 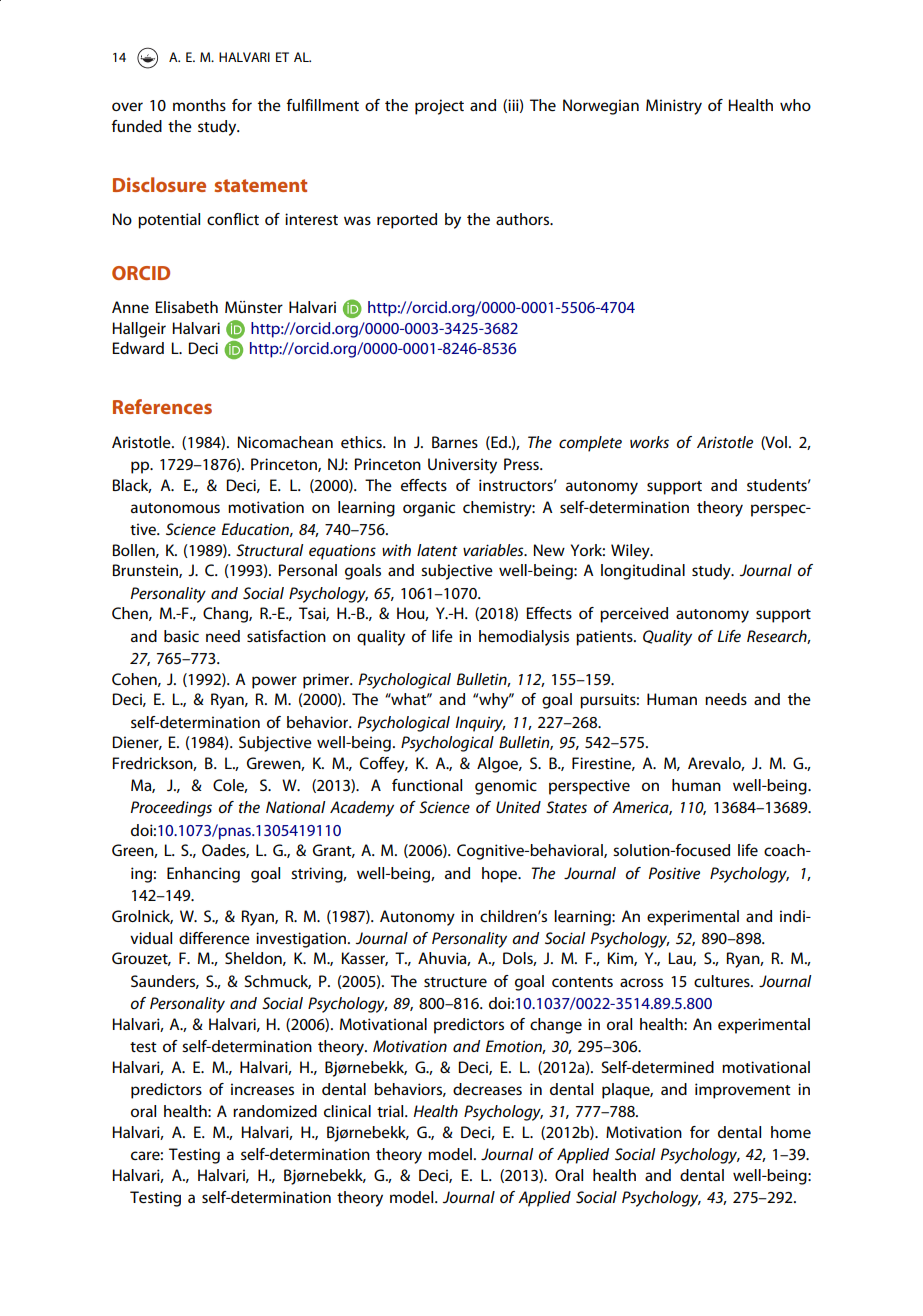 What do you see at coordinates (262, 1089) in the page?
I see `increases` at bounding box center [262, 1089].
